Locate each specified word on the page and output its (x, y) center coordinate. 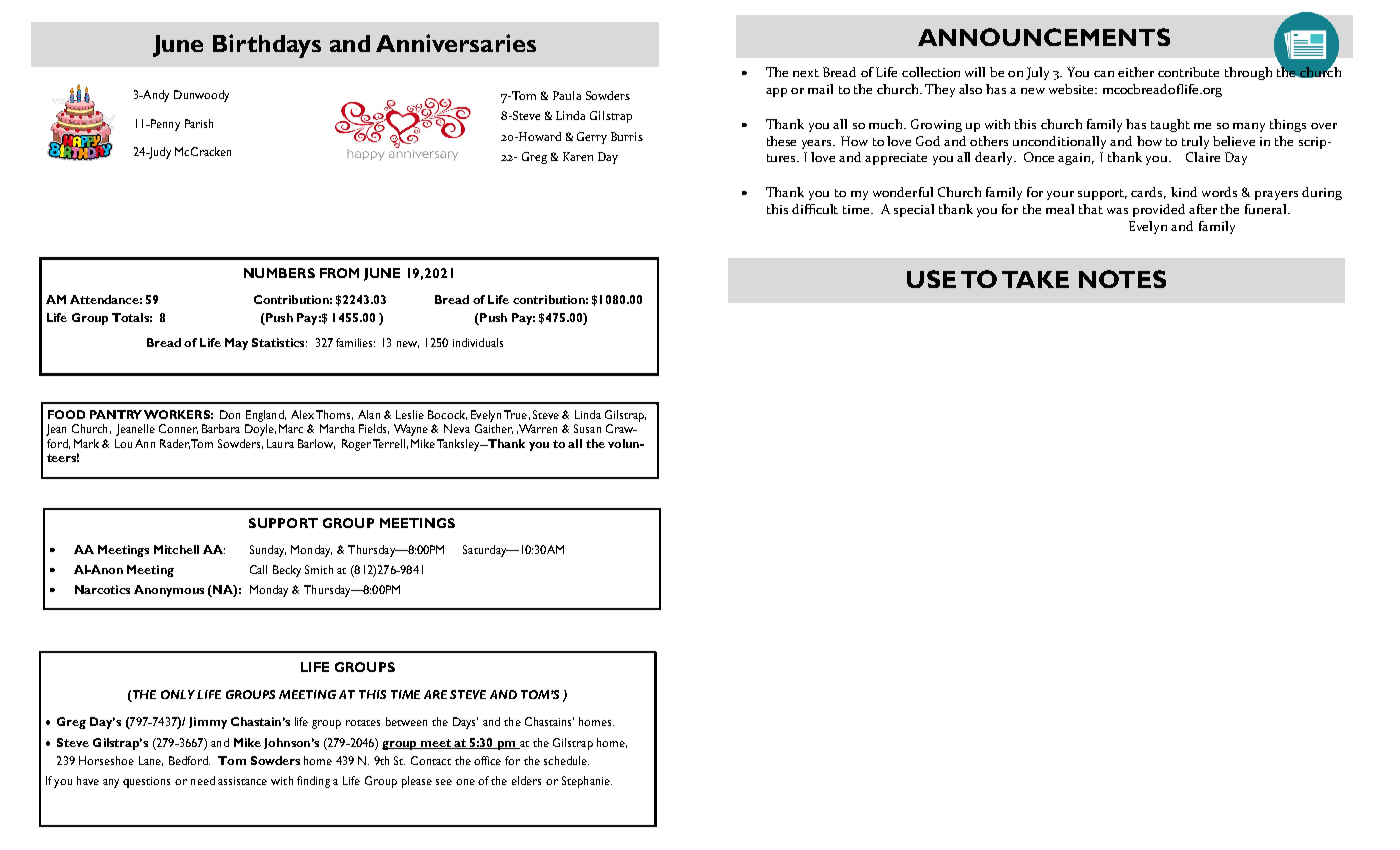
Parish (199, 123)
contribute (1188, 72)
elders (526, 780)
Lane (151, 761)
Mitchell (176, 549)
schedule (566, 760)
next (806, 73)
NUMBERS (279, 273)
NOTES (1122, 279)
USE (931, 279)
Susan (587, 428)
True (515, 414)
